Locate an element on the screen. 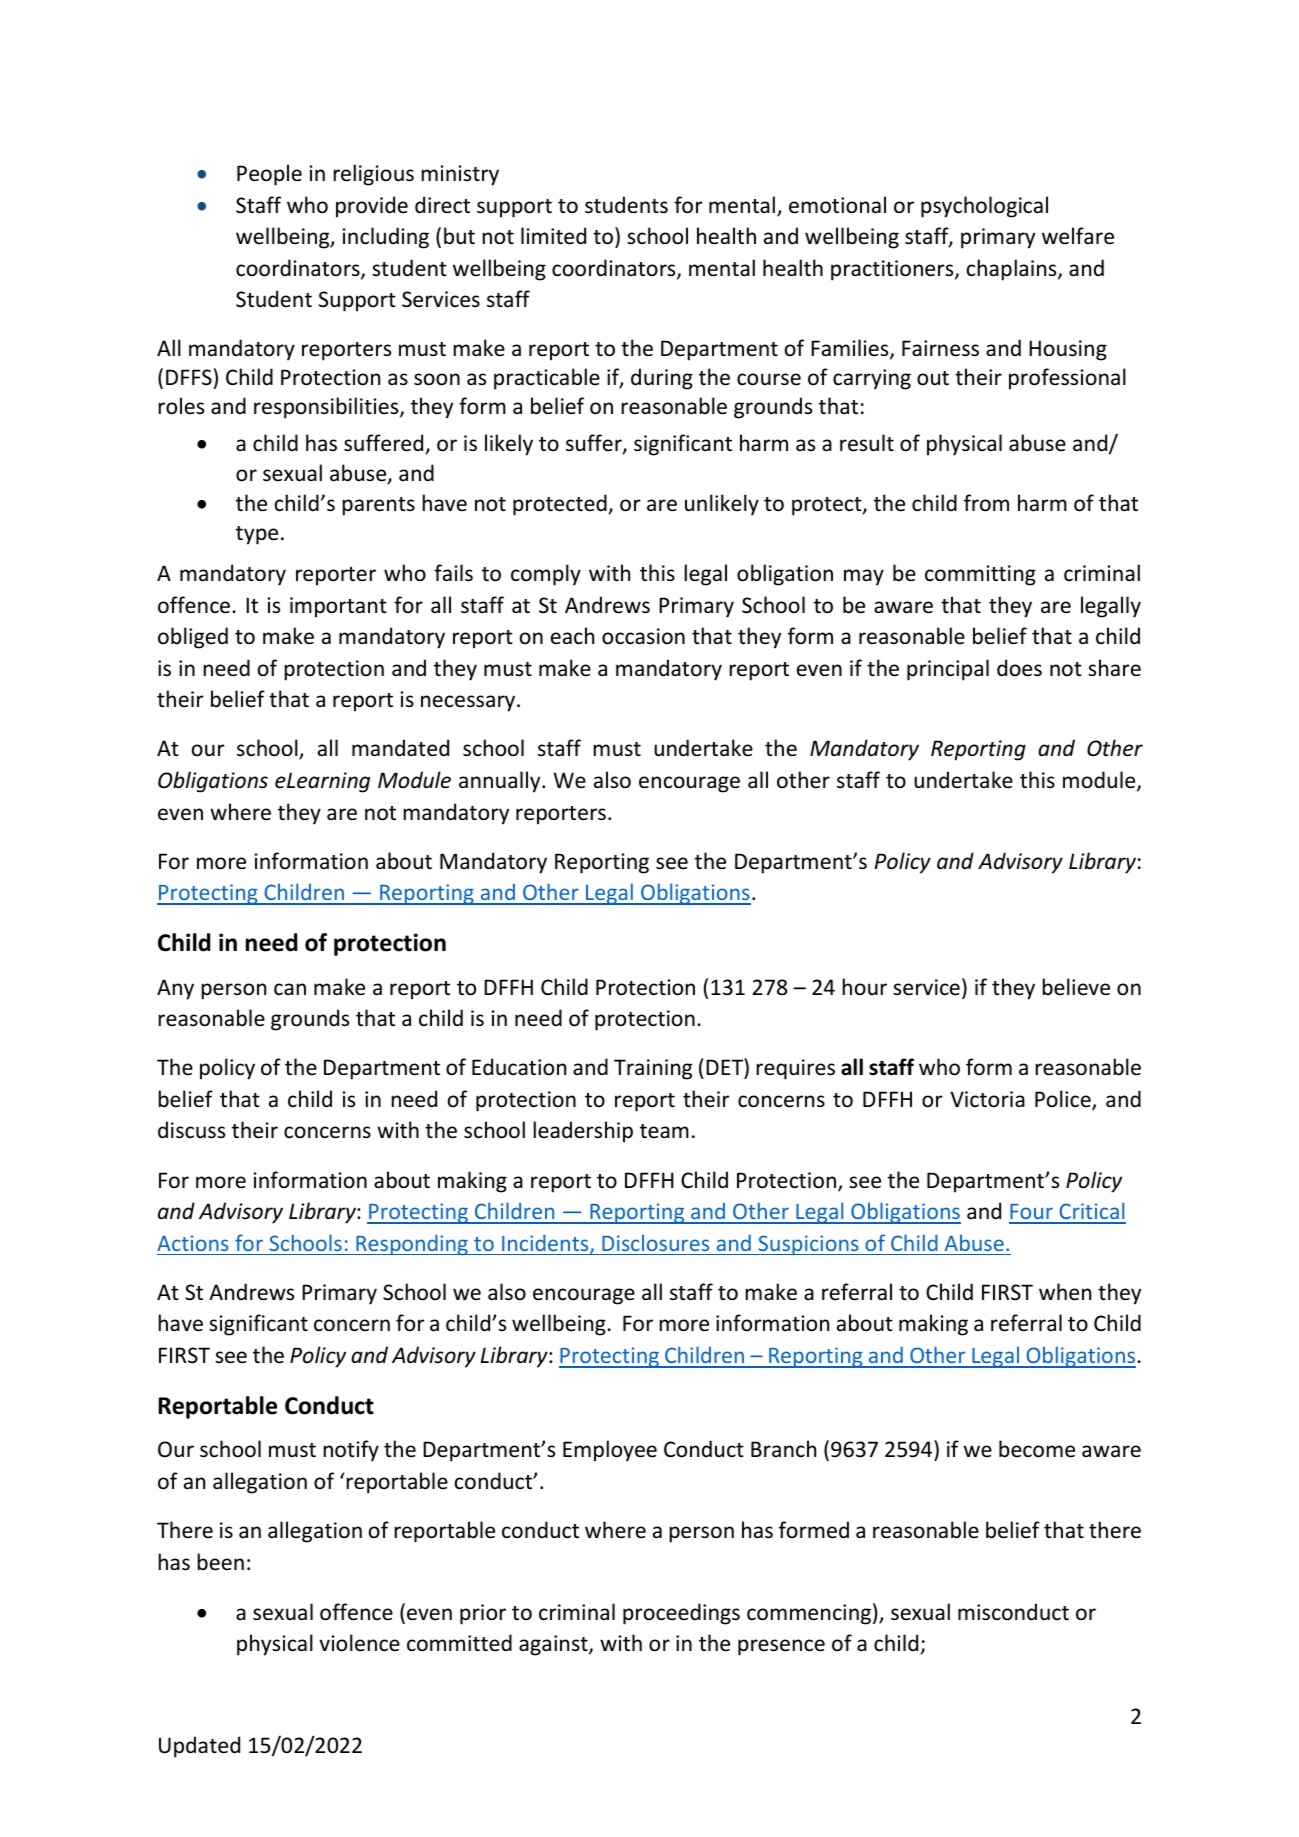 The height and width of the screenshot is (1837, 1299). psychological is located at coordinates (984, 207).
